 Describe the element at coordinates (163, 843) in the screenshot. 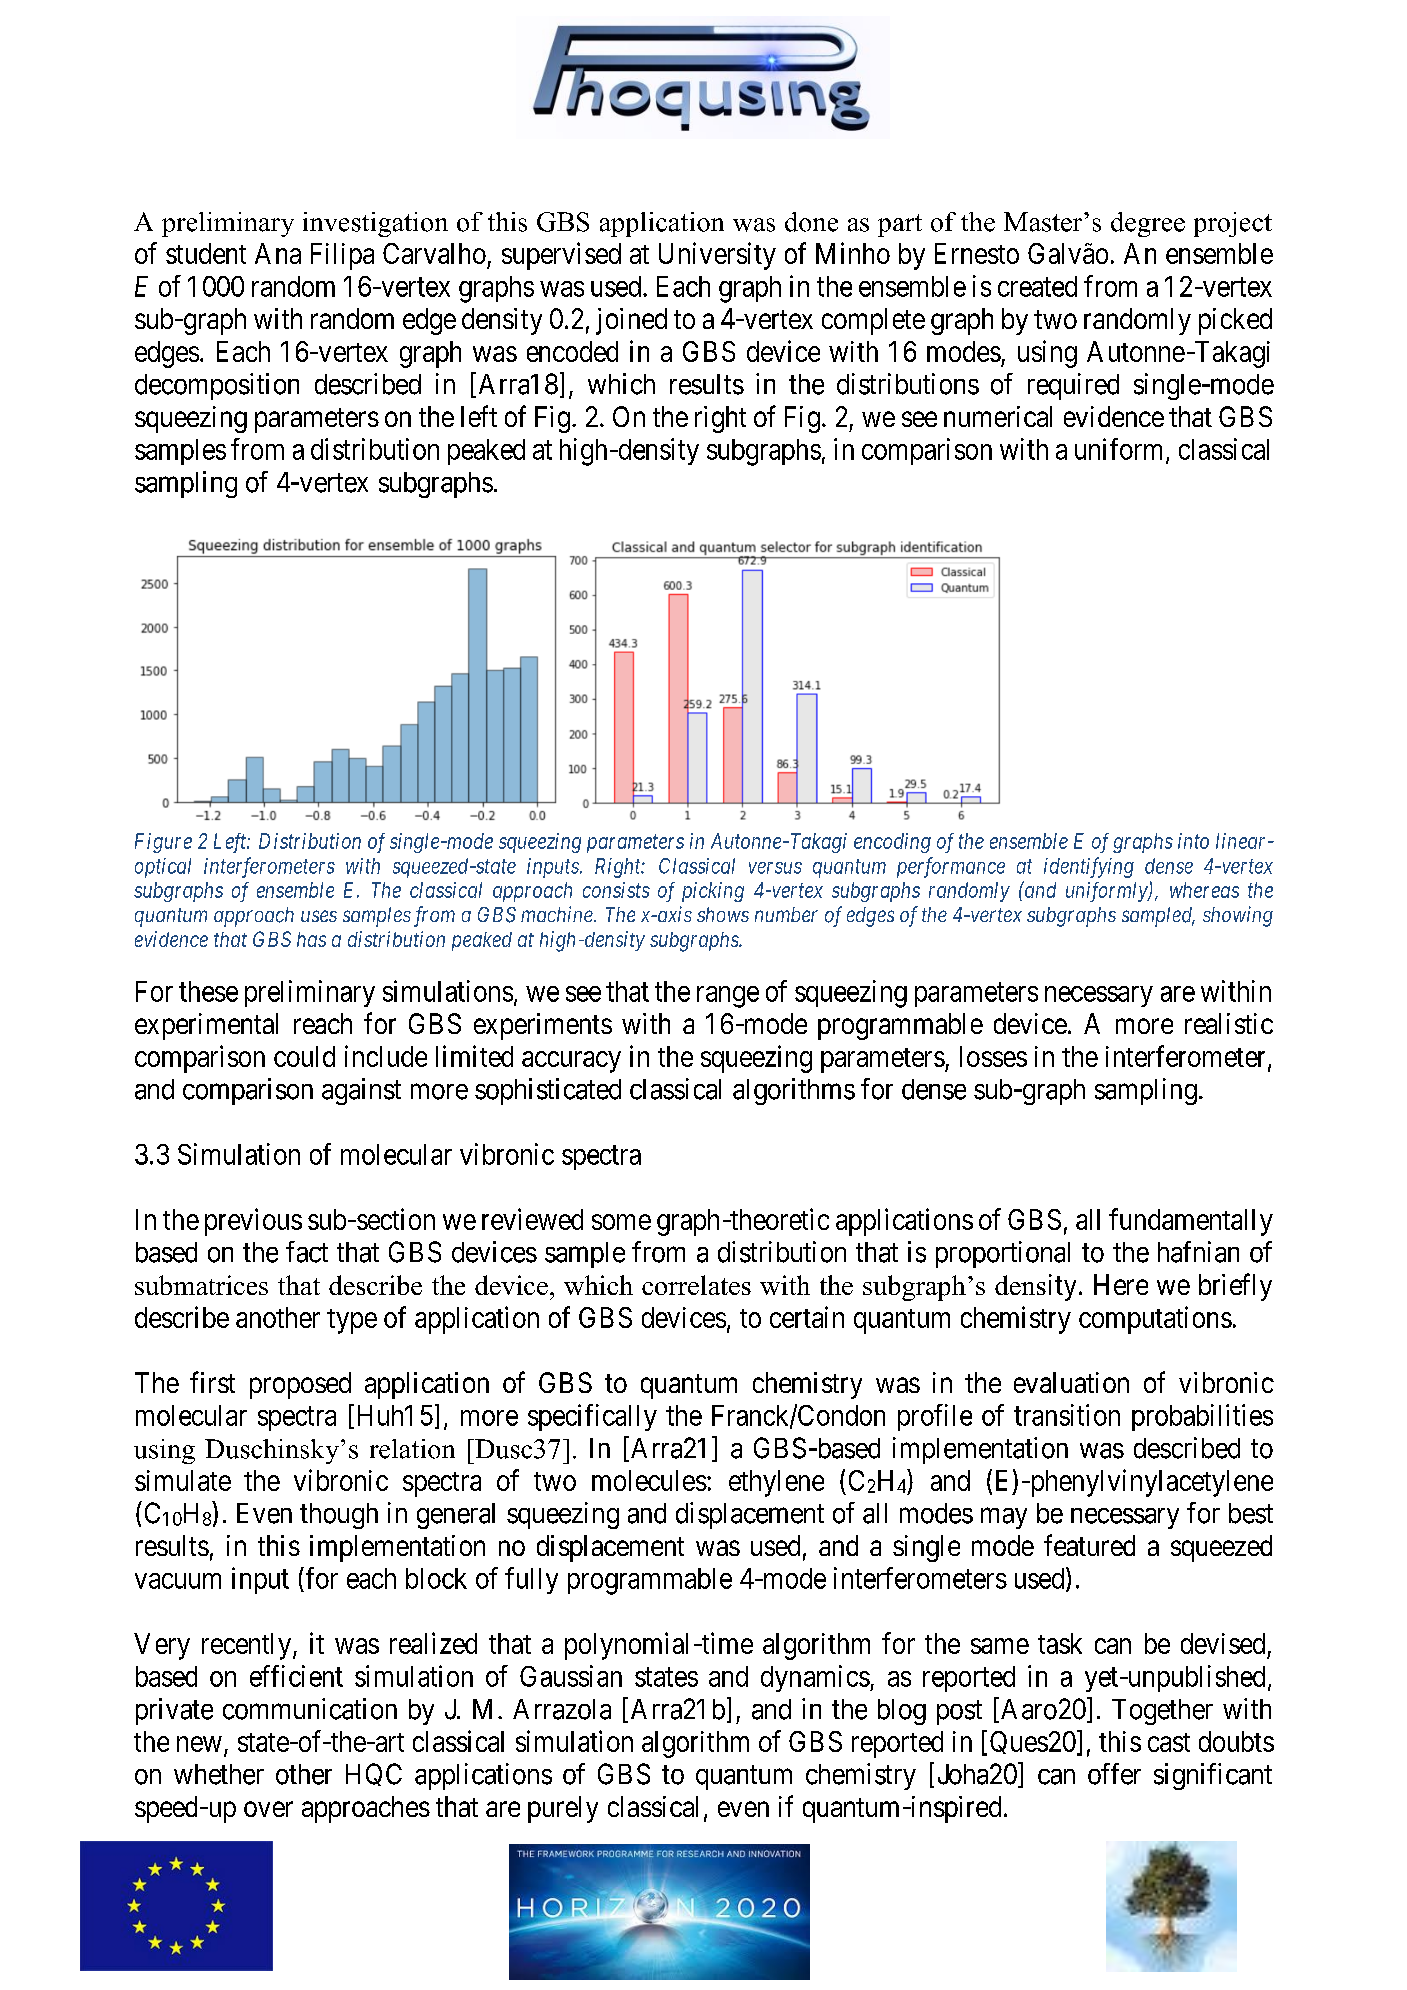

I see `Figure` at that location.
